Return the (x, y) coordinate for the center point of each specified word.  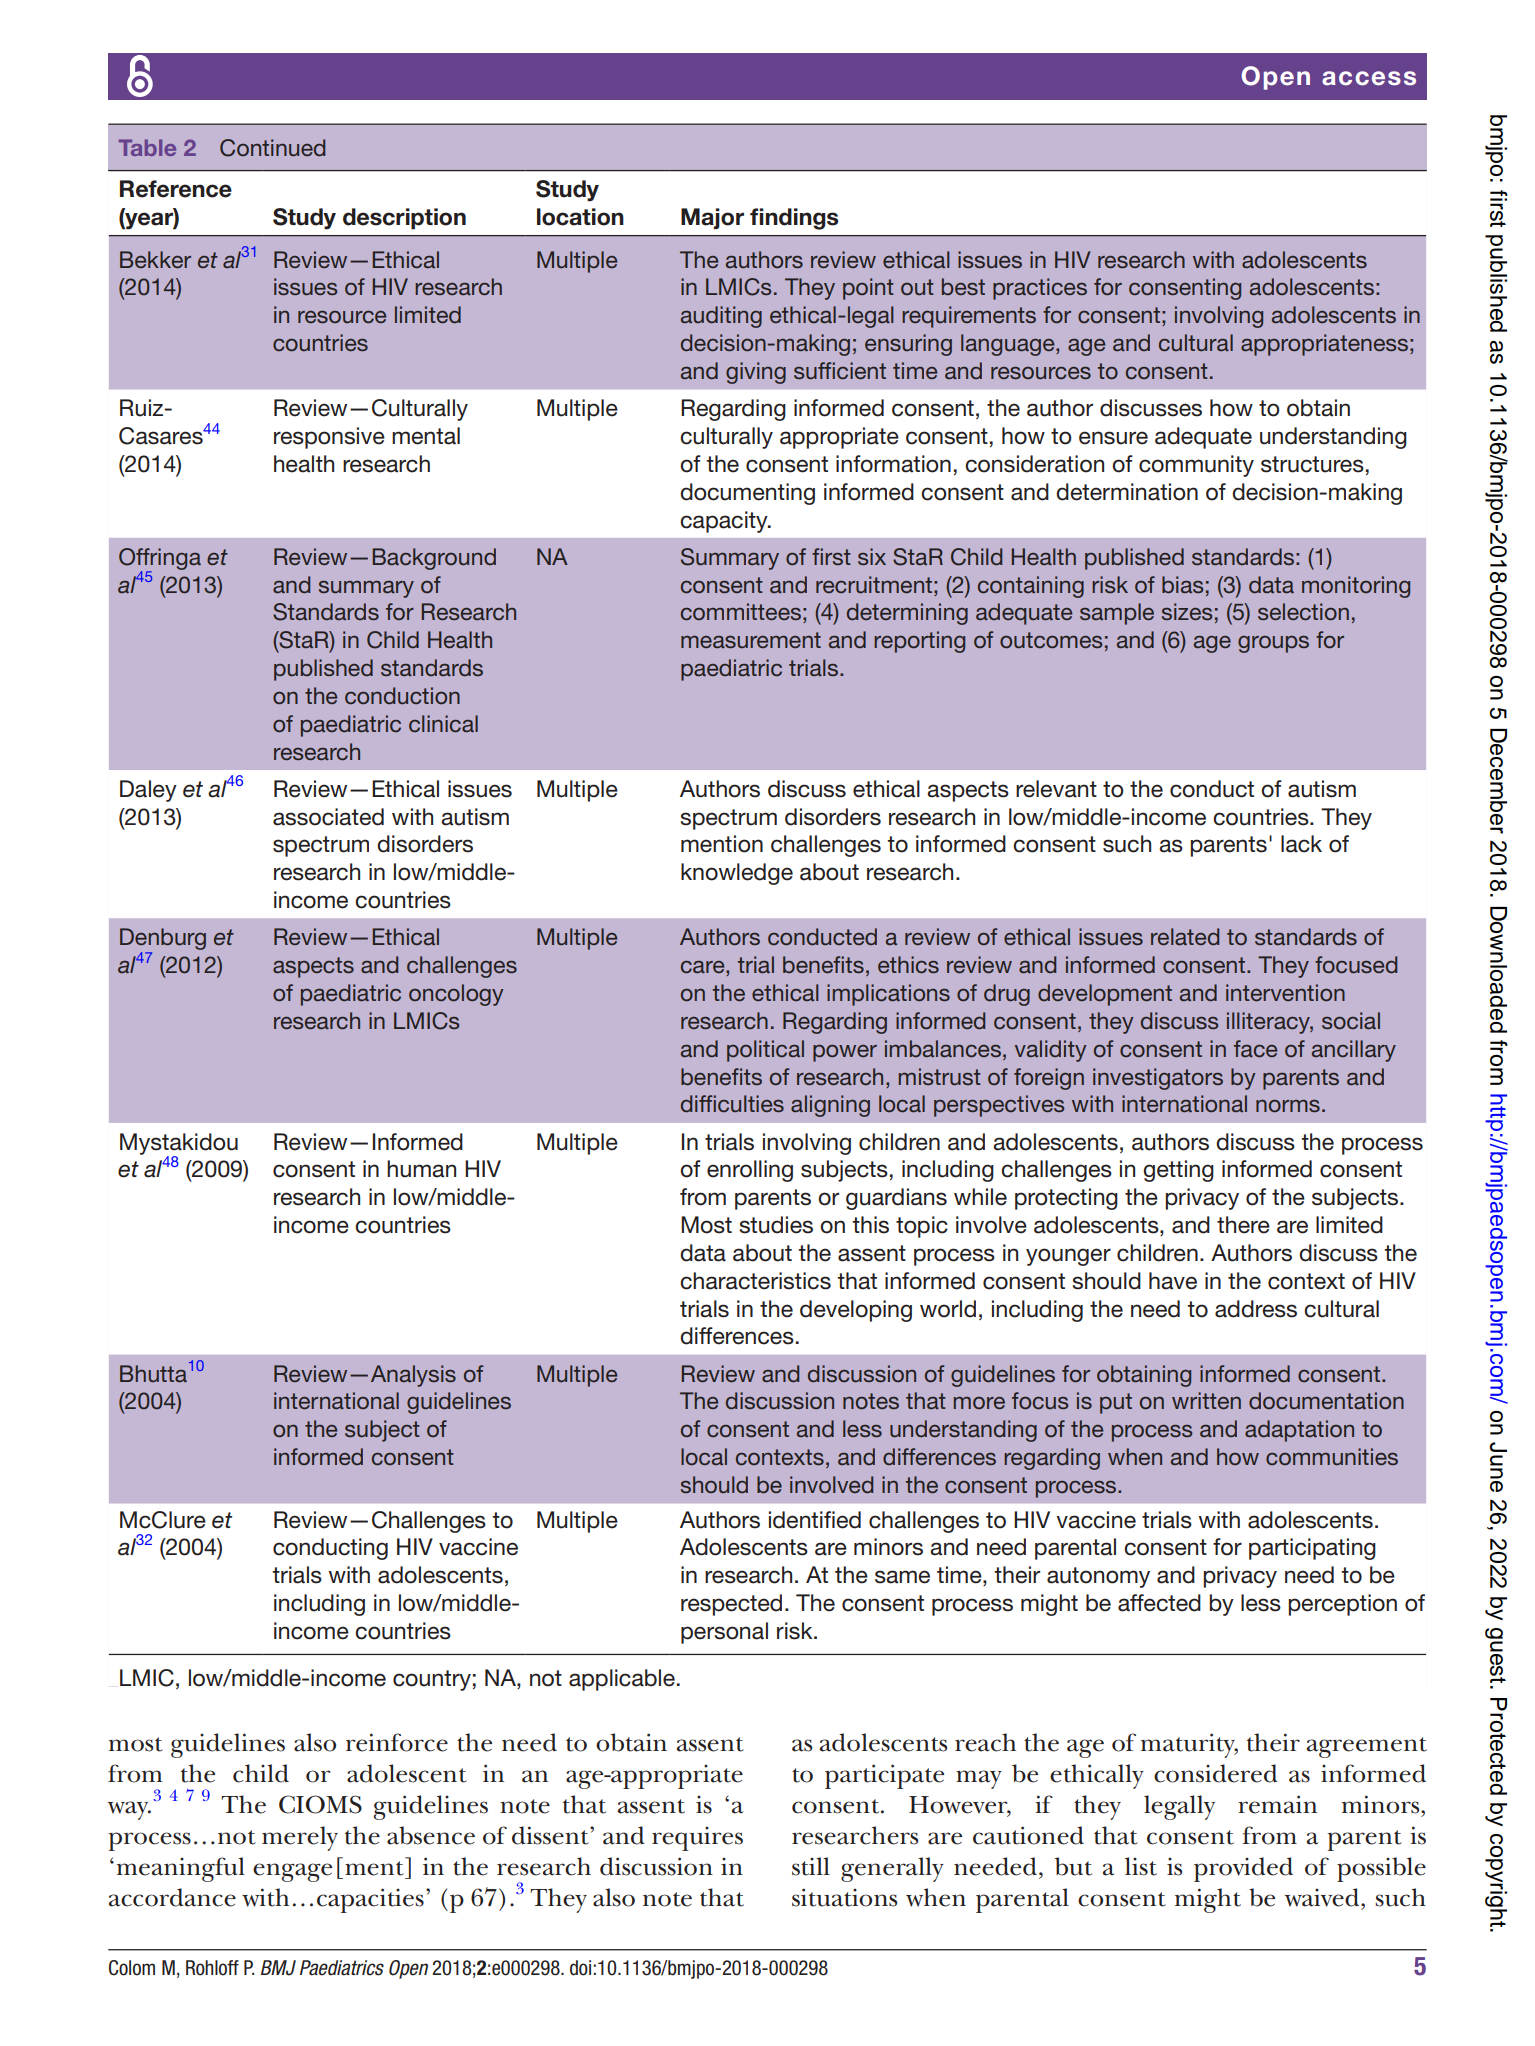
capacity (725, 522)
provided (1243, 1869)
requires (697, 1839)
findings (794, 219)
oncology (456, 995)
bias (1182, 584)
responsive (329, 438)
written (1206, 1400)
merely (300, 1838)
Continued (272, 148)
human (421, 1169)
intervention (1285, 992)
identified (815, 1520)
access (1369, 78)
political (765, 1051)
